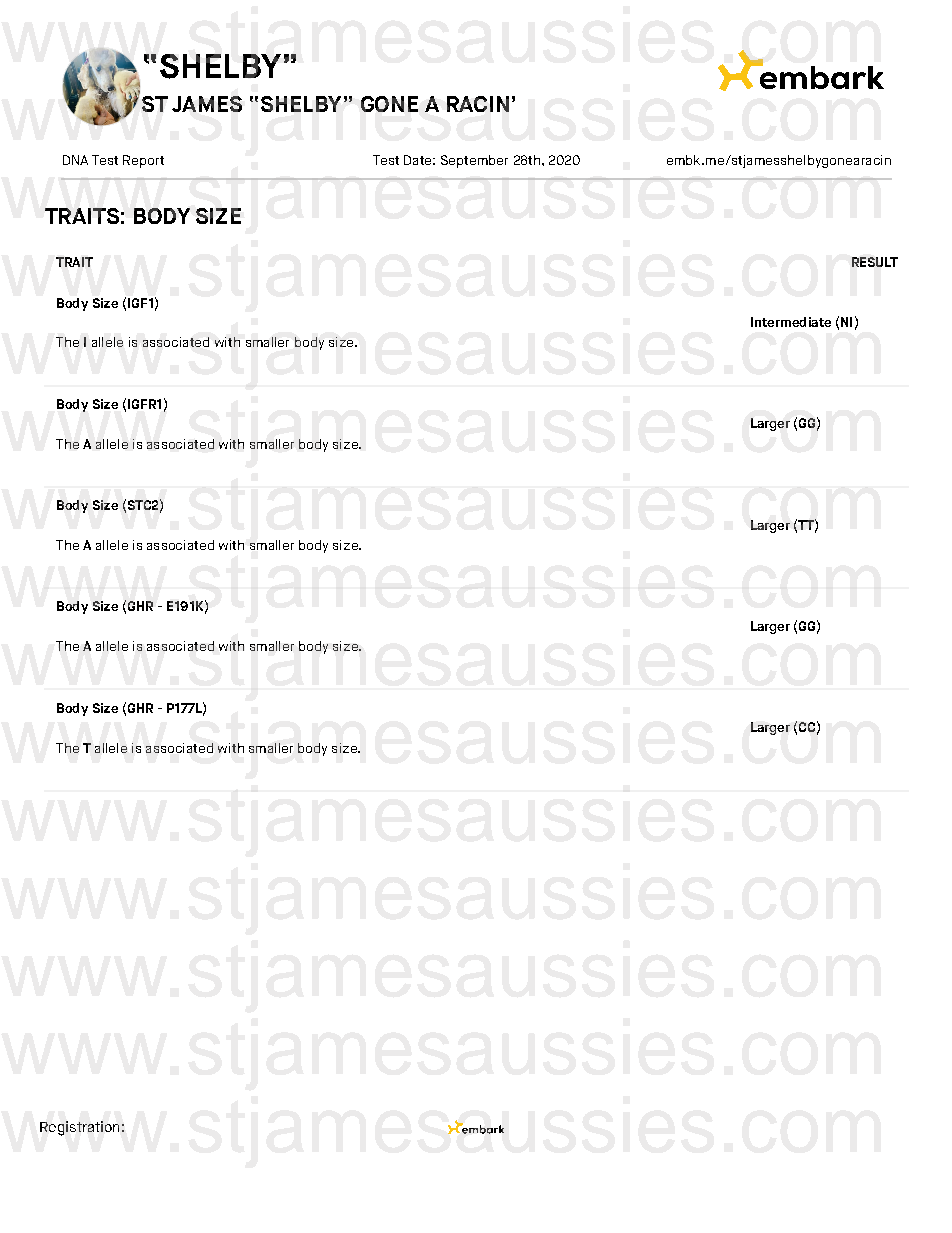 This screenshot has height=1233, width=952. I want to click on RESULT, so click(875, 262).
